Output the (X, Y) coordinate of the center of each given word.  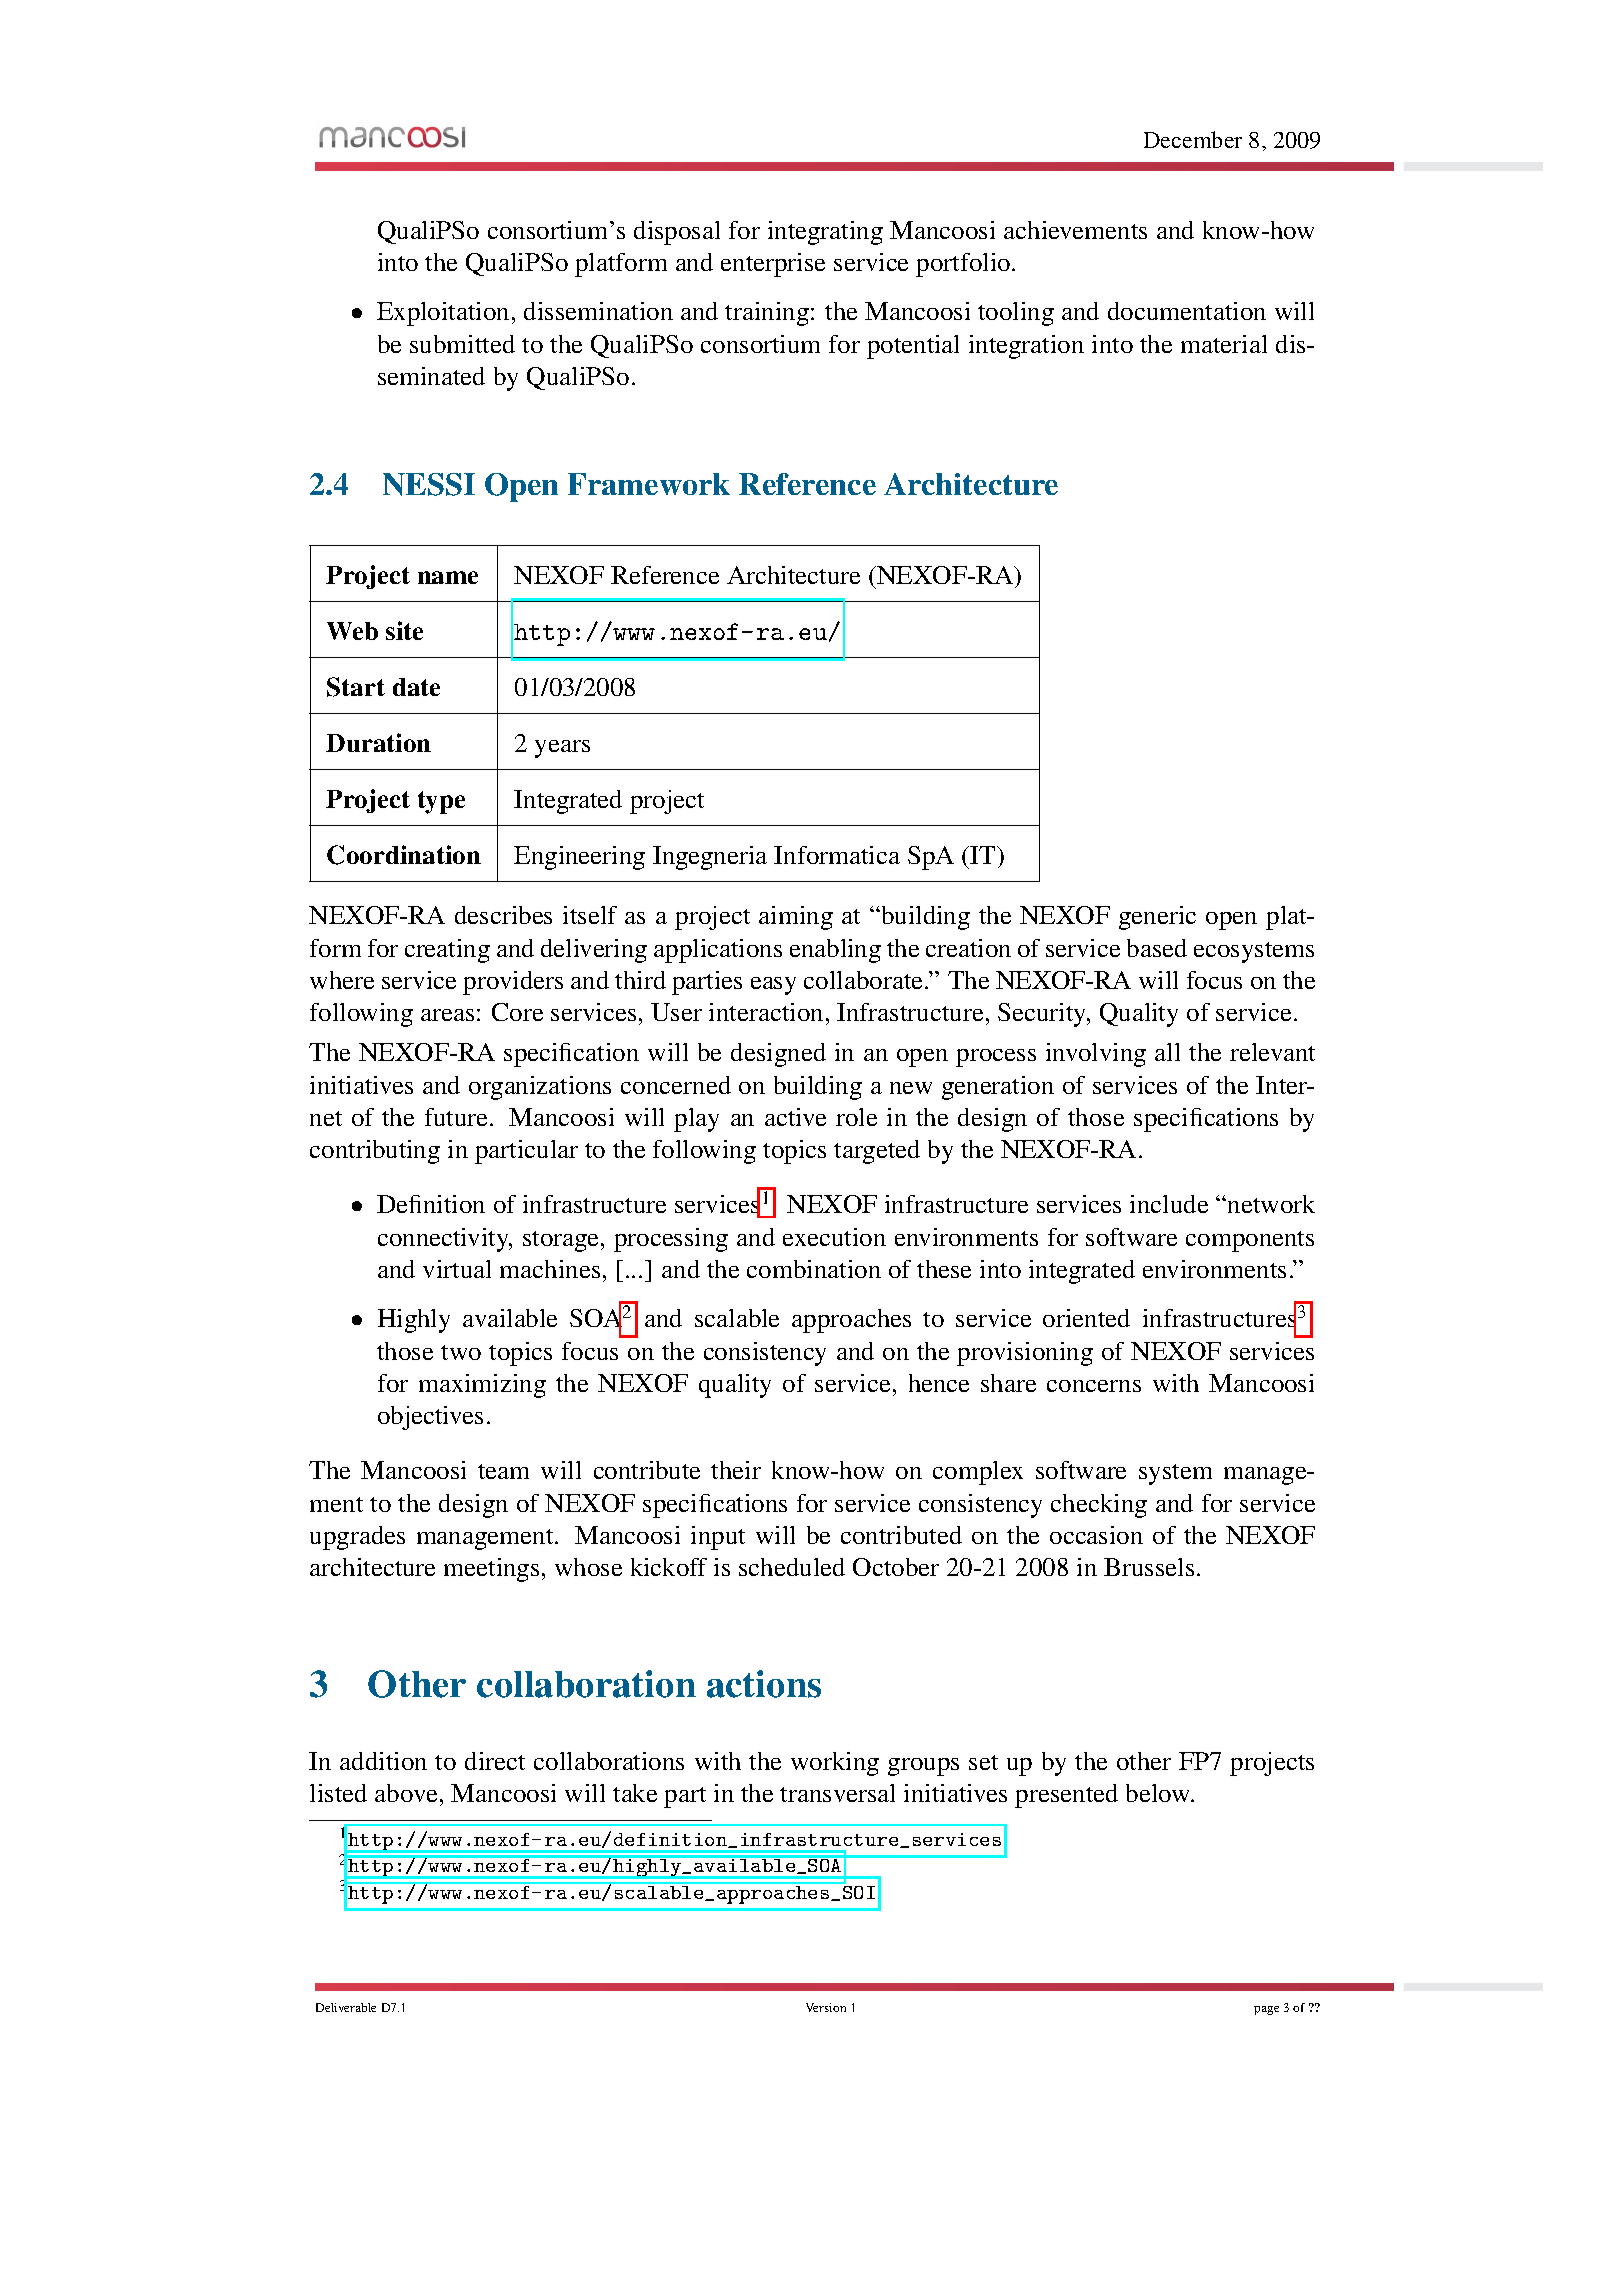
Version (826, 2007)
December (1193, 139)
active (795, 1117)
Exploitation (443, 314)
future (456, 1117)
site (404, 630)
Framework (649, 484)
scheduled (792, 1567)
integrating (825, 233)
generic (1157, 918)
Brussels (1149, 1567)
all (1167, 1052)
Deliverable (346, 2007)
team (503, 1471)
